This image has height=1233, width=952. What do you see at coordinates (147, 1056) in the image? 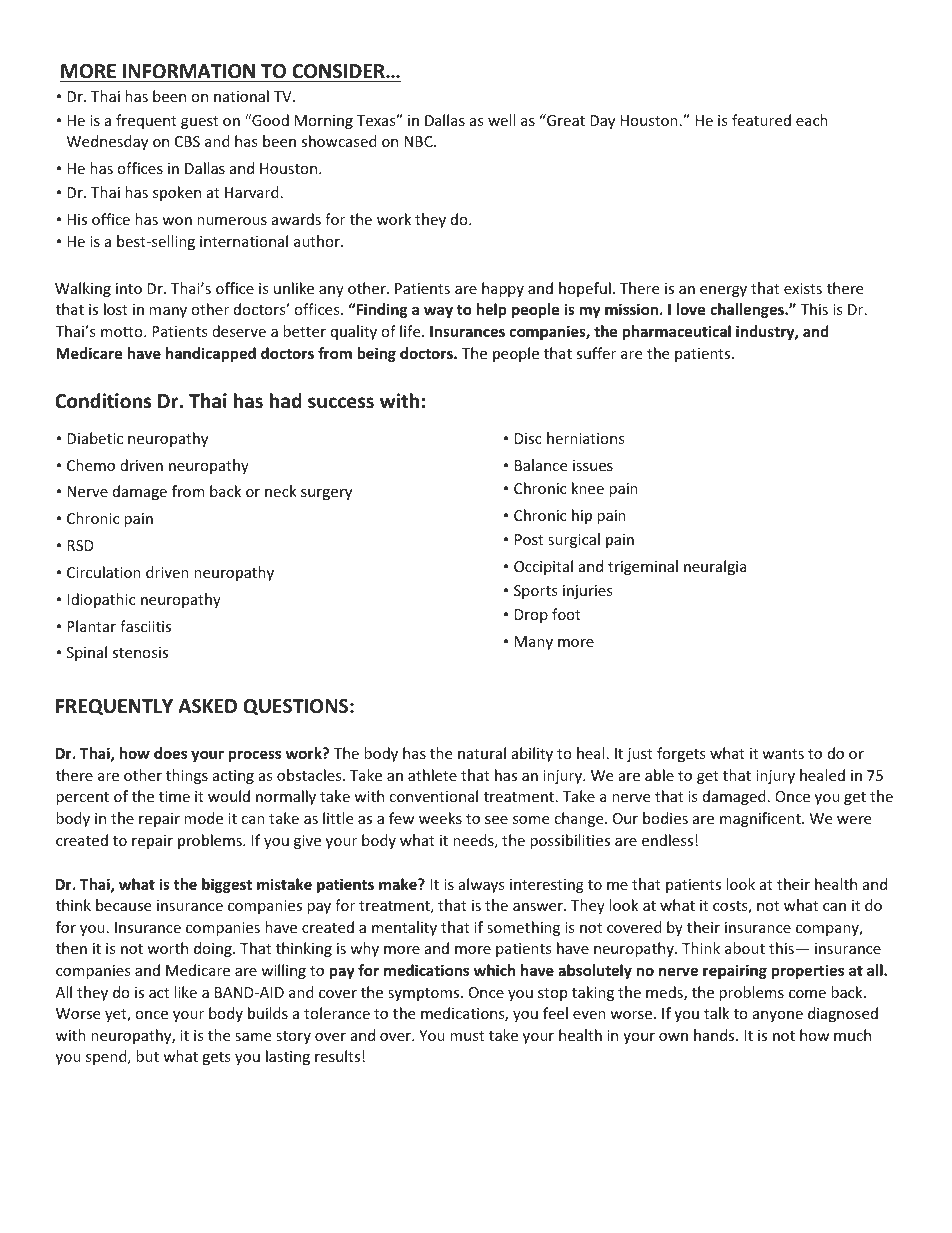
I see `but` at bounding box center [147, 1056].
